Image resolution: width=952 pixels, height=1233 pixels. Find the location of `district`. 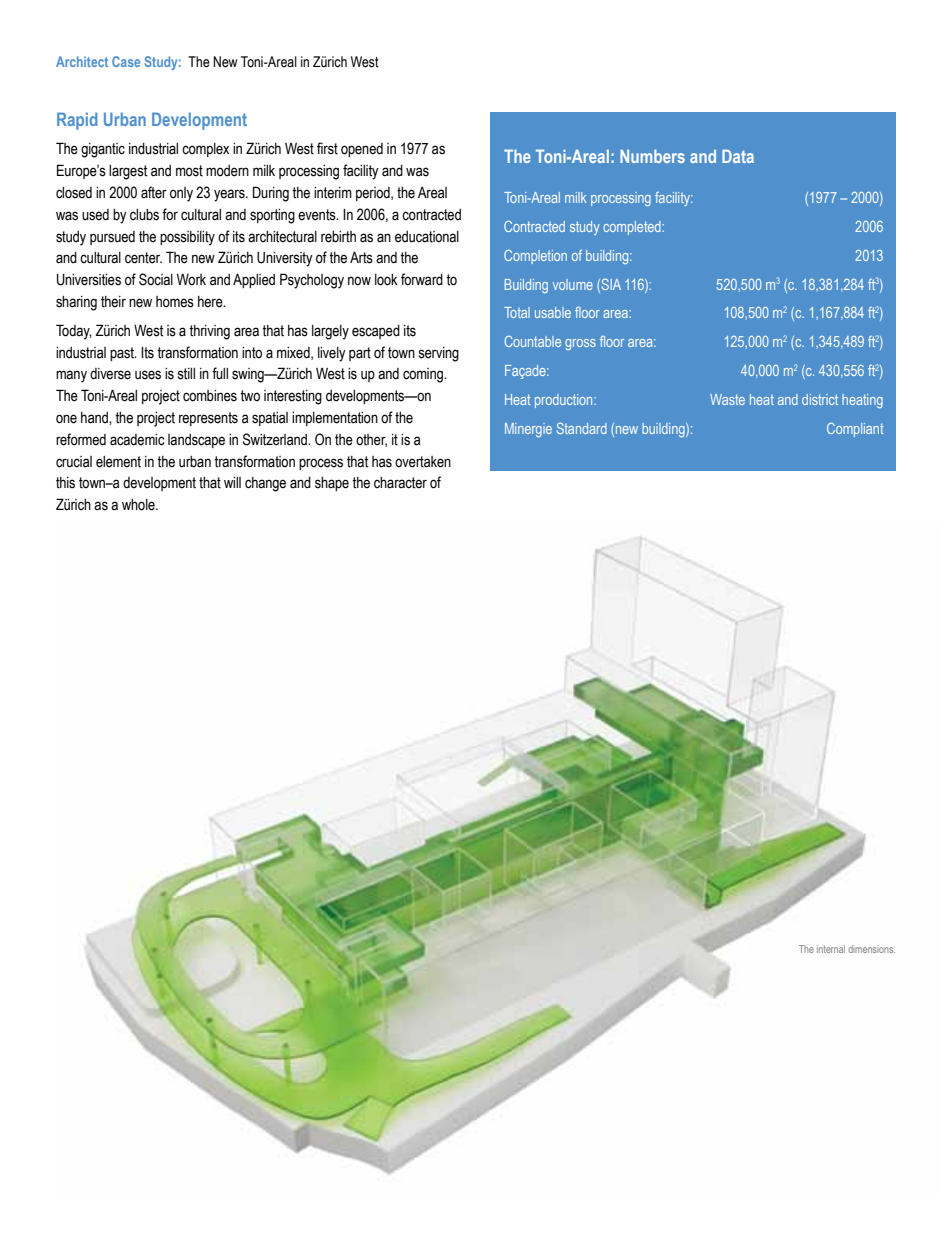

district is located at coordinates (820, 399).
